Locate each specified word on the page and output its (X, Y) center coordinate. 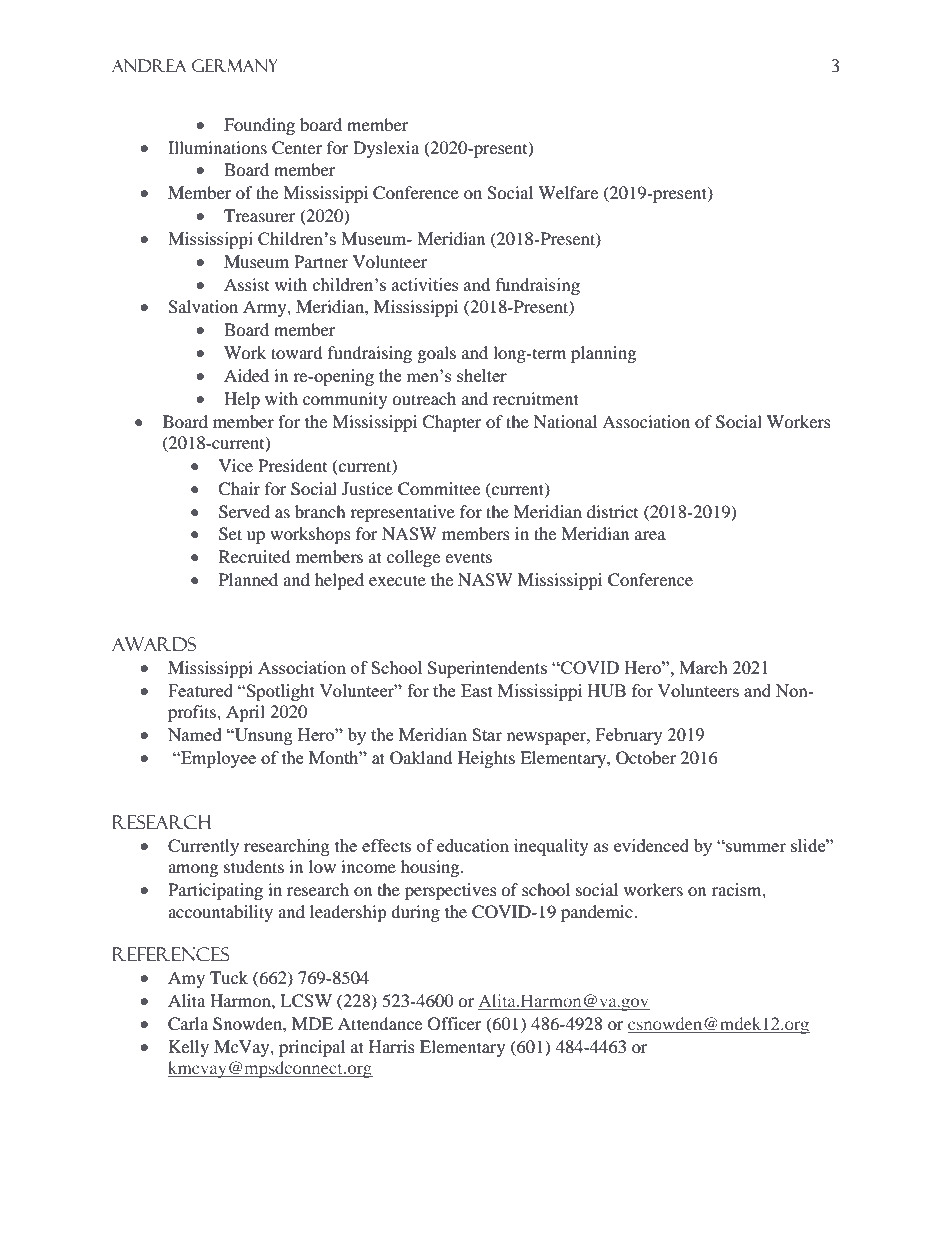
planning (603, 354)
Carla (188, 1024)
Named (195, 734)
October (646, 758)
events (468, 558)
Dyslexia (386, 149)
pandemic (598, 913)
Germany (235, 66)
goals (437, 354)
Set (230, 534)
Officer (455, 1024)
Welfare (568, 192)
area (650, 535)
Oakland (421, 758)
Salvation (203, 307)
